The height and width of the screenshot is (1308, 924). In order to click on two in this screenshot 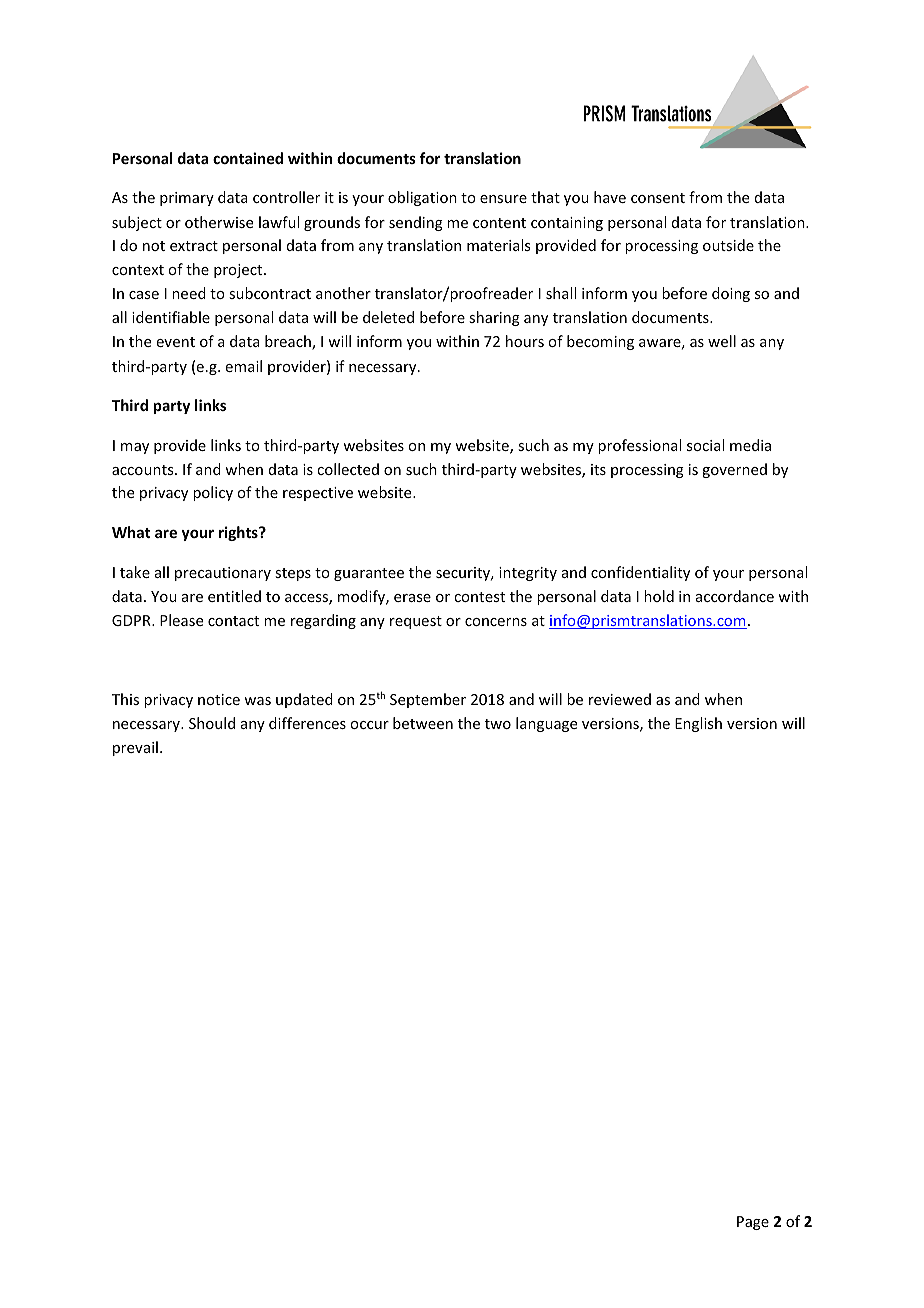, I will do `click(498, 724)`.
